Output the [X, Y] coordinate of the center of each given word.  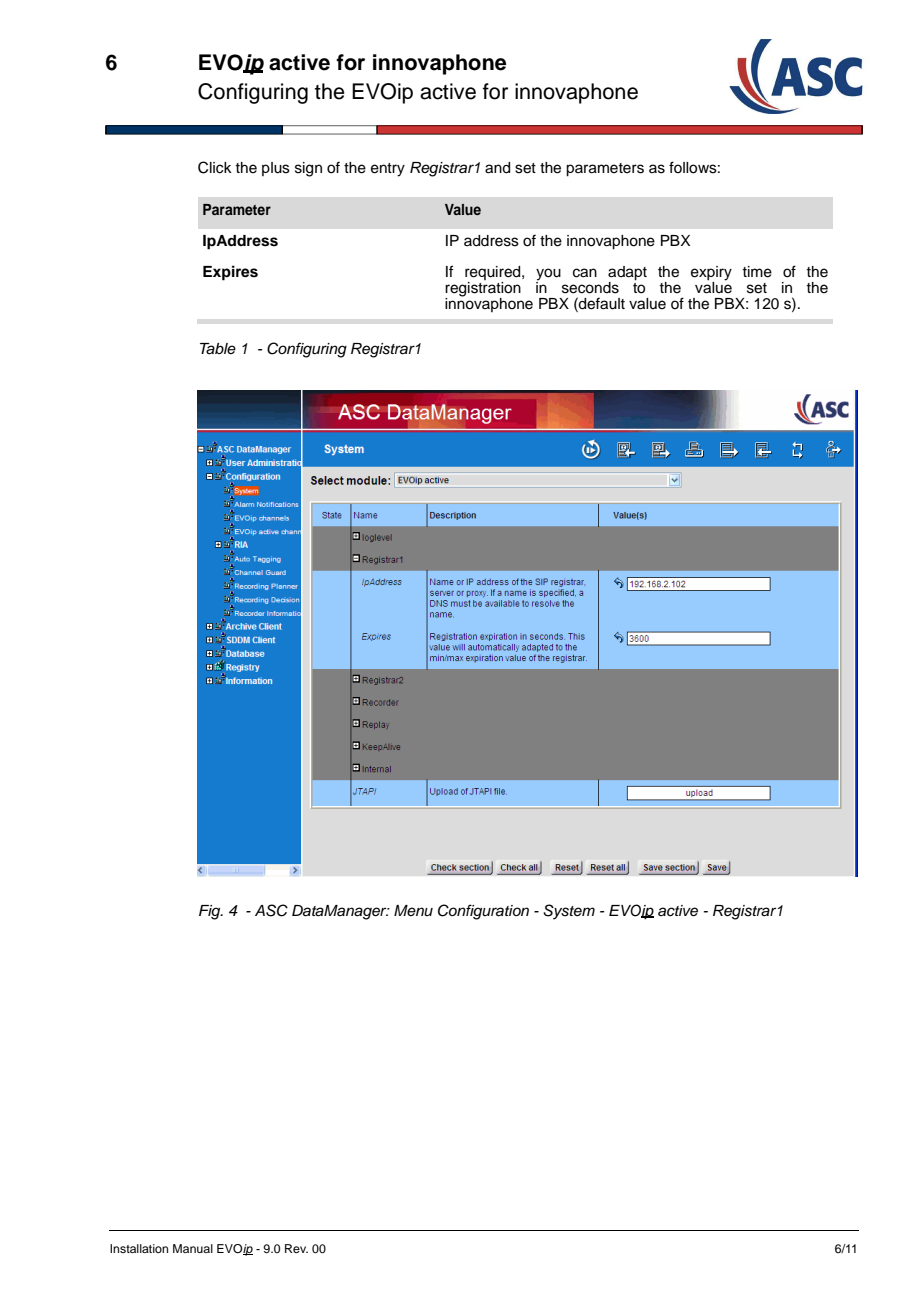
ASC [271, 910]
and [497, 168]
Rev [296, 1248]
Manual [193, 1248]
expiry [711, 274]
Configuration [483, 912]
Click [215, 167]
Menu [413, 911]
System [569, 912]
